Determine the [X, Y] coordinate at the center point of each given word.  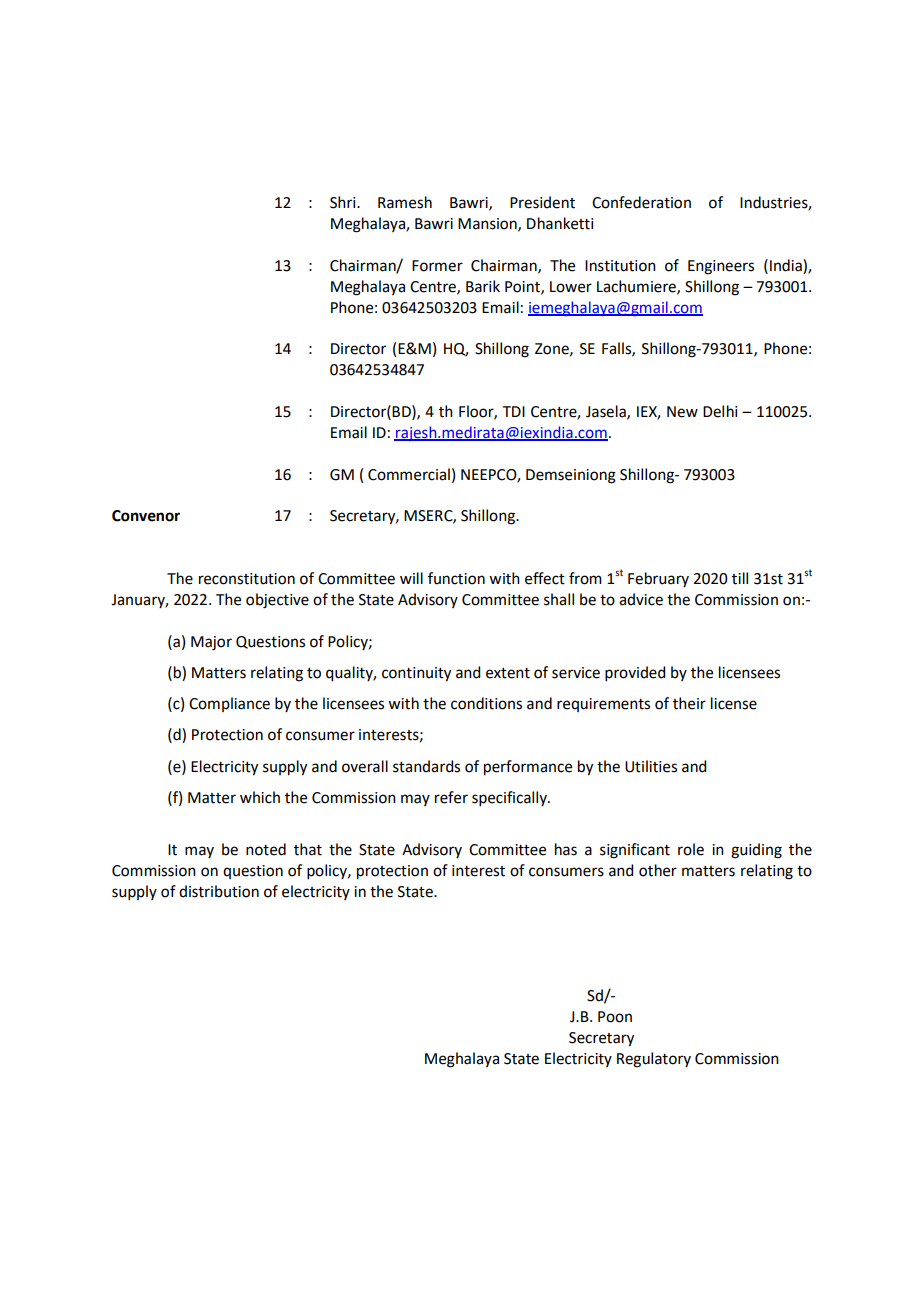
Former [437, 266]
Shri [344, 202]
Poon [615, 1017]
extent [508, 673]
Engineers [721, 267]
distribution [219, 891]
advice [641, 599]
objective [277, 601]
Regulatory [654, 1060]
